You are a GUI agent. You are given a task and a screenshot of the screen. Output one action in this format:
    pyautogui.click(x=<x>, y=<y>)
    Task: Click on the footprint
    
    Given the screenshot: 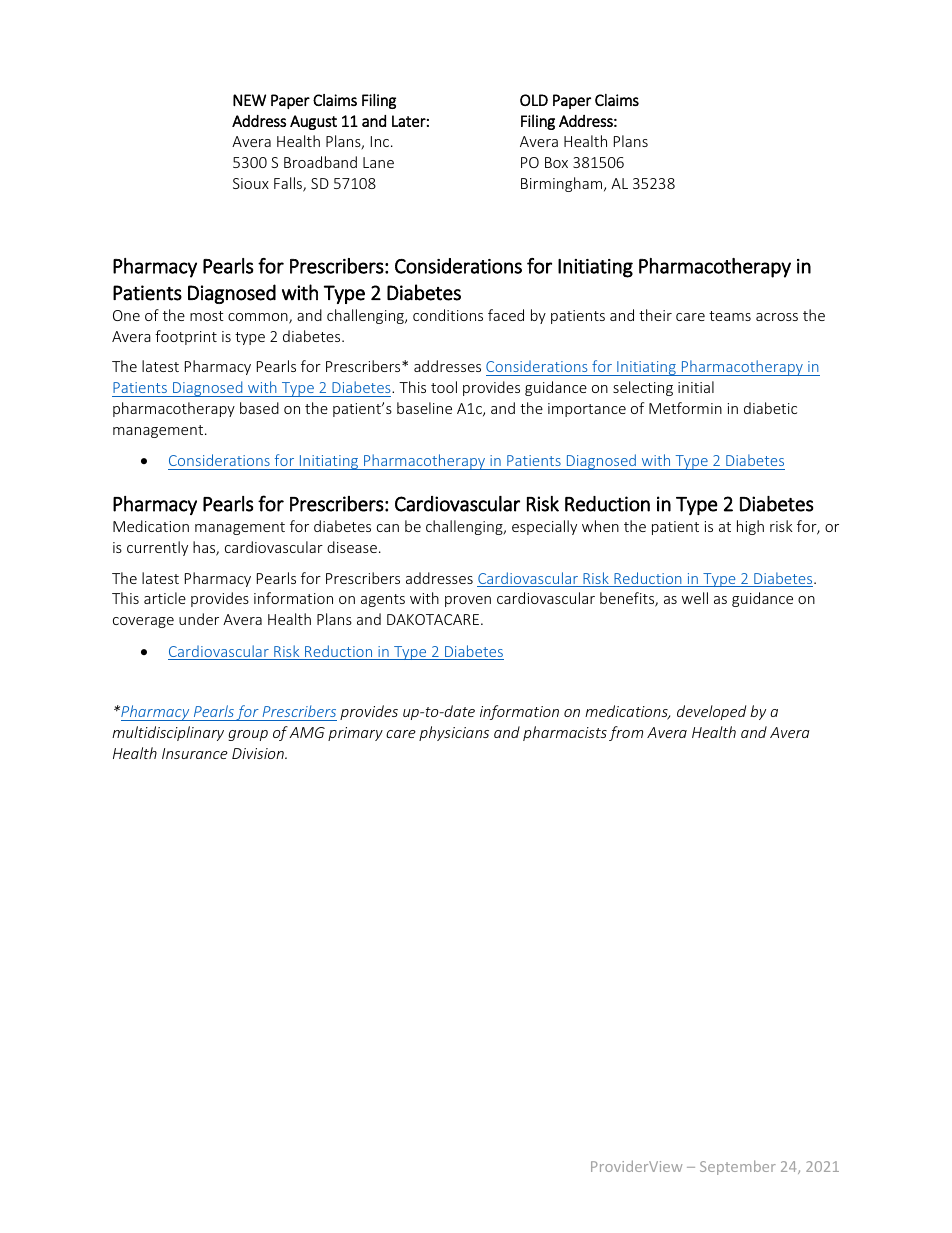 What is the action you would take?
    pyautogui.click(x=186, y=337)
